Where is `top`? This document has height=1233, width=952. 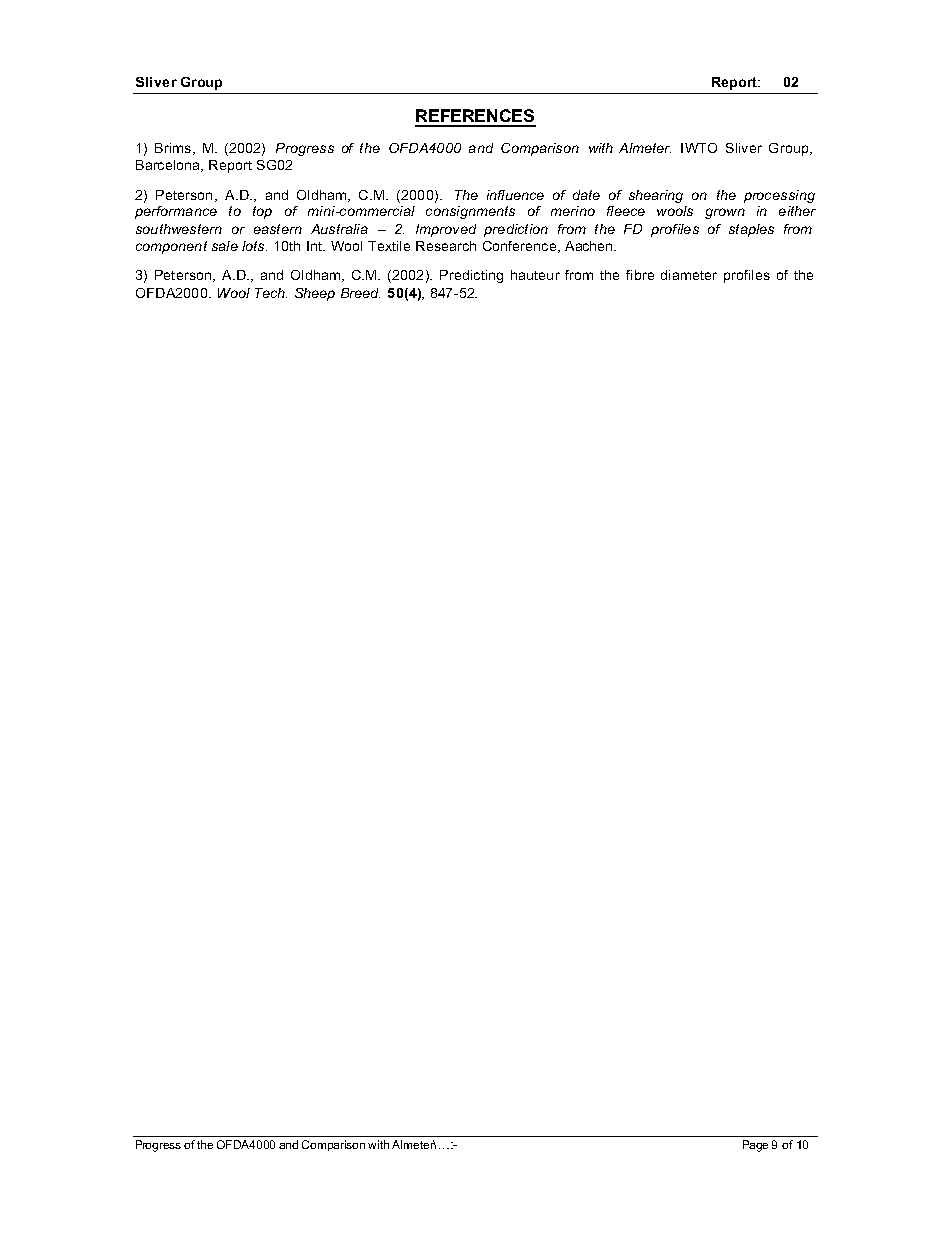
top is located at coordinates (262, 212).
